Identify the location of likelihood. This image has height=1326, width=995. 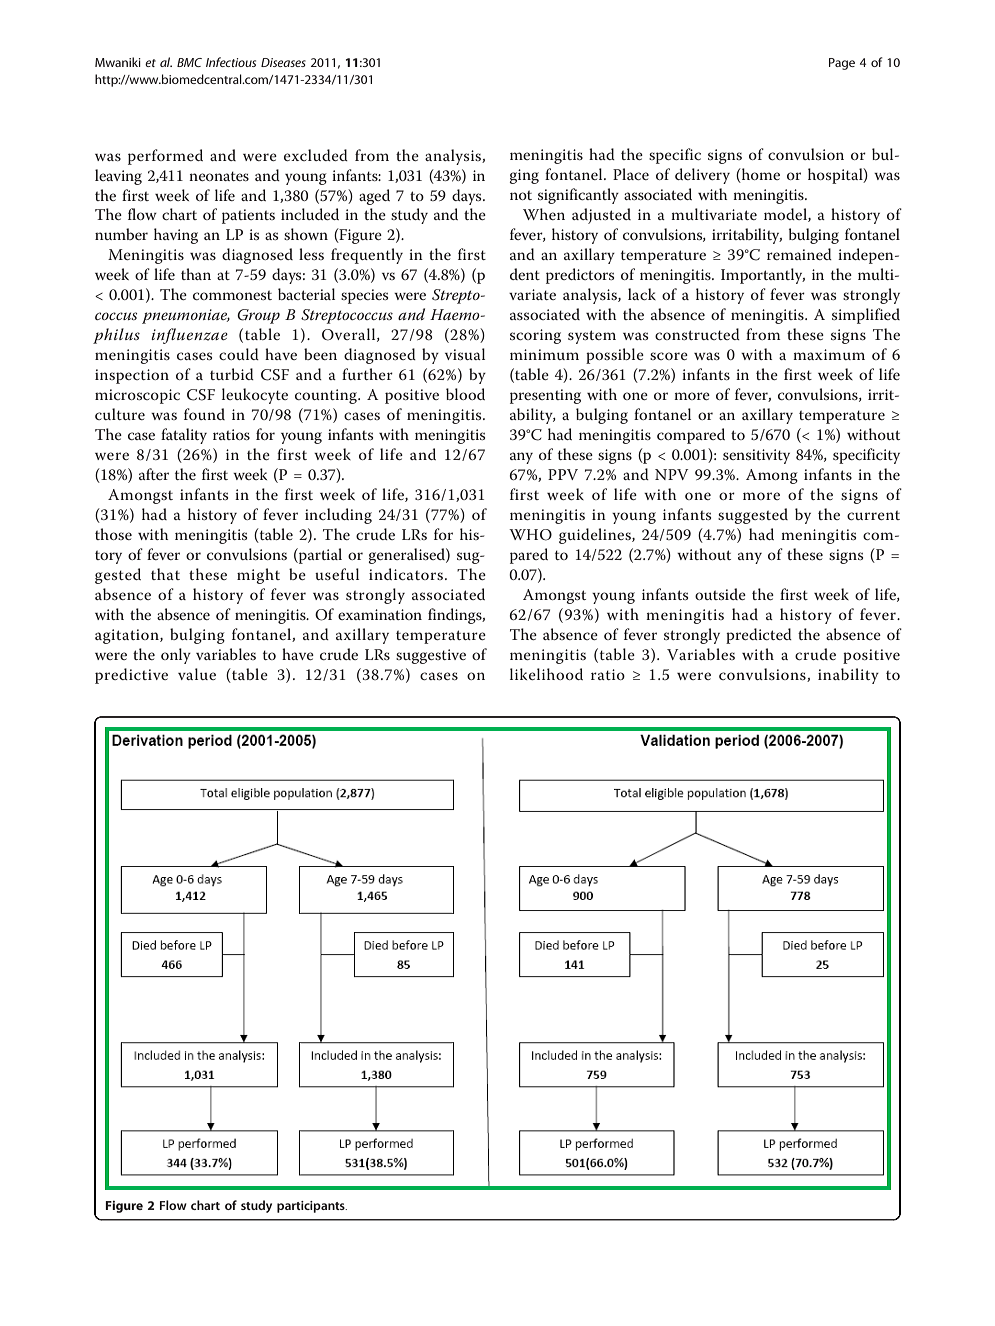
(546, 674).
